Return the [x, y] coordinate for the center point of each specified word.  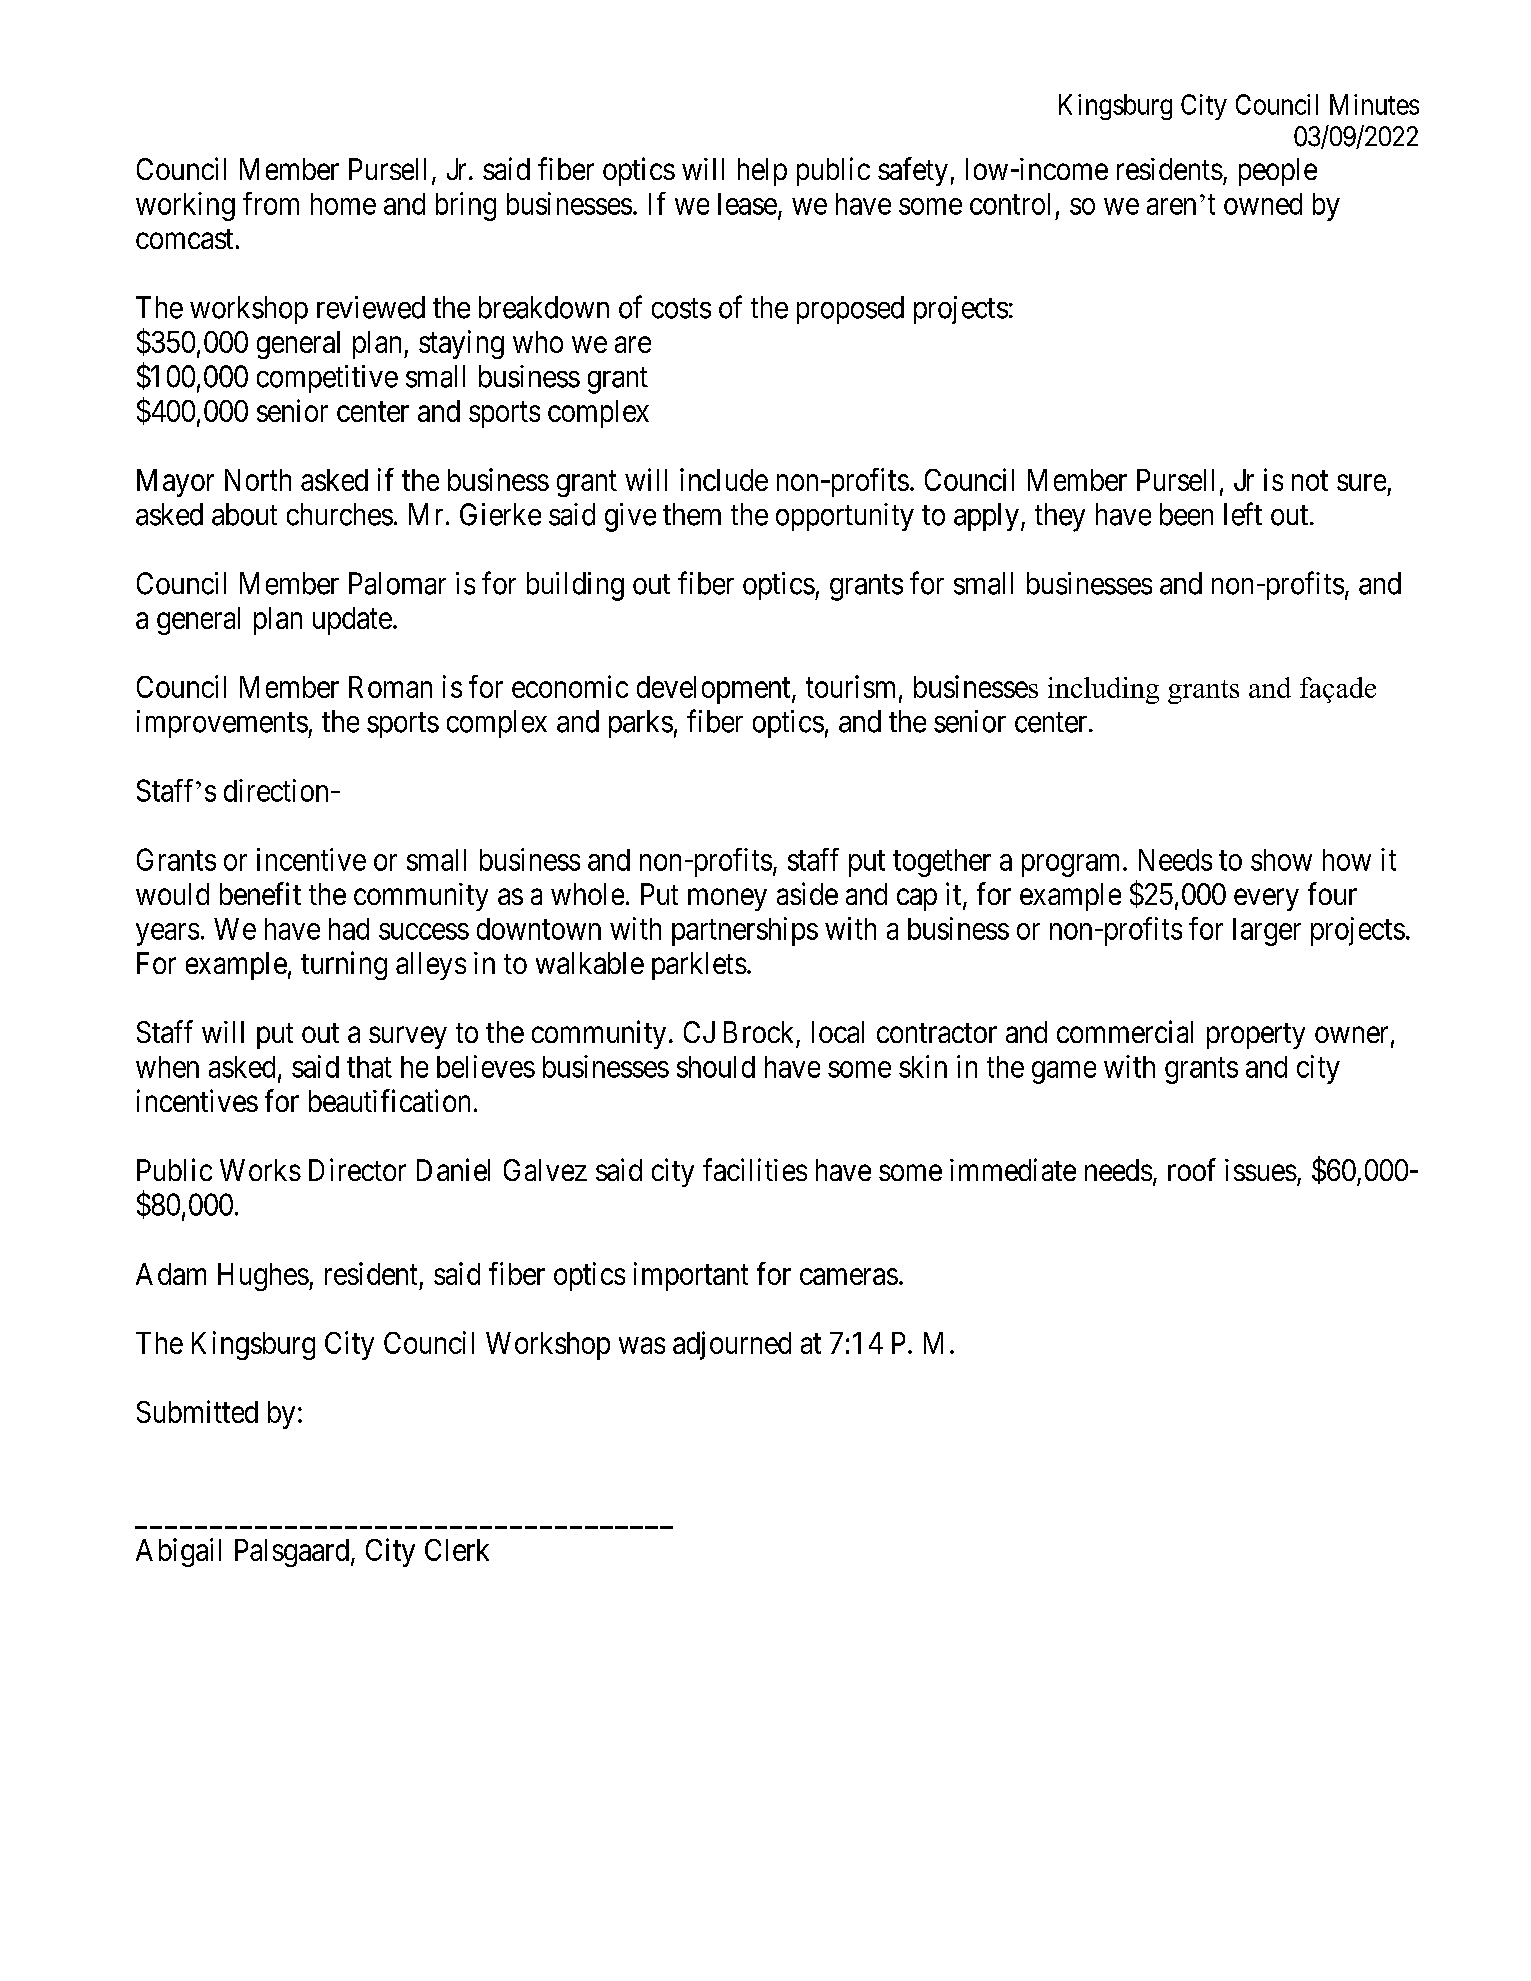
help [762, 172]
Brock [758, 1032]
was [642, 1345]
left [1243, 514]
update [352, 621]
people [1278, 172]
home [343, 204]
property [1256, 1036]
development [715, 690]
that [369, 1067]
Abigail [178, 1552]
